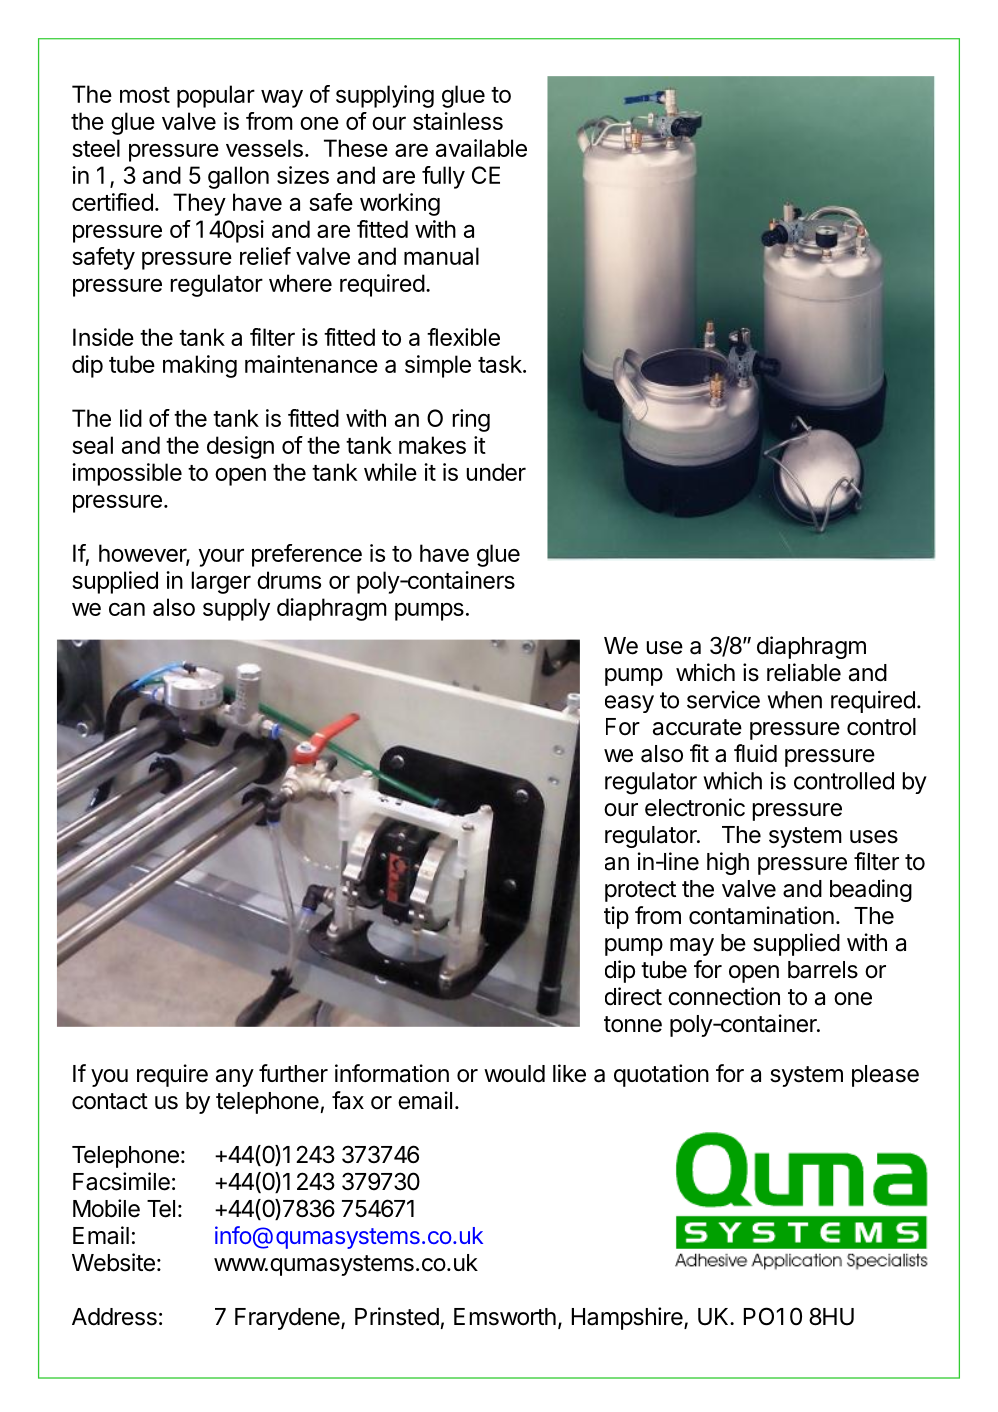 Image resolution: width=998 pixels, height=1412 pixels. What do you see at coordinates (221, 557) in the screenshot?
I see `your` at bounding box center [221, 557].
